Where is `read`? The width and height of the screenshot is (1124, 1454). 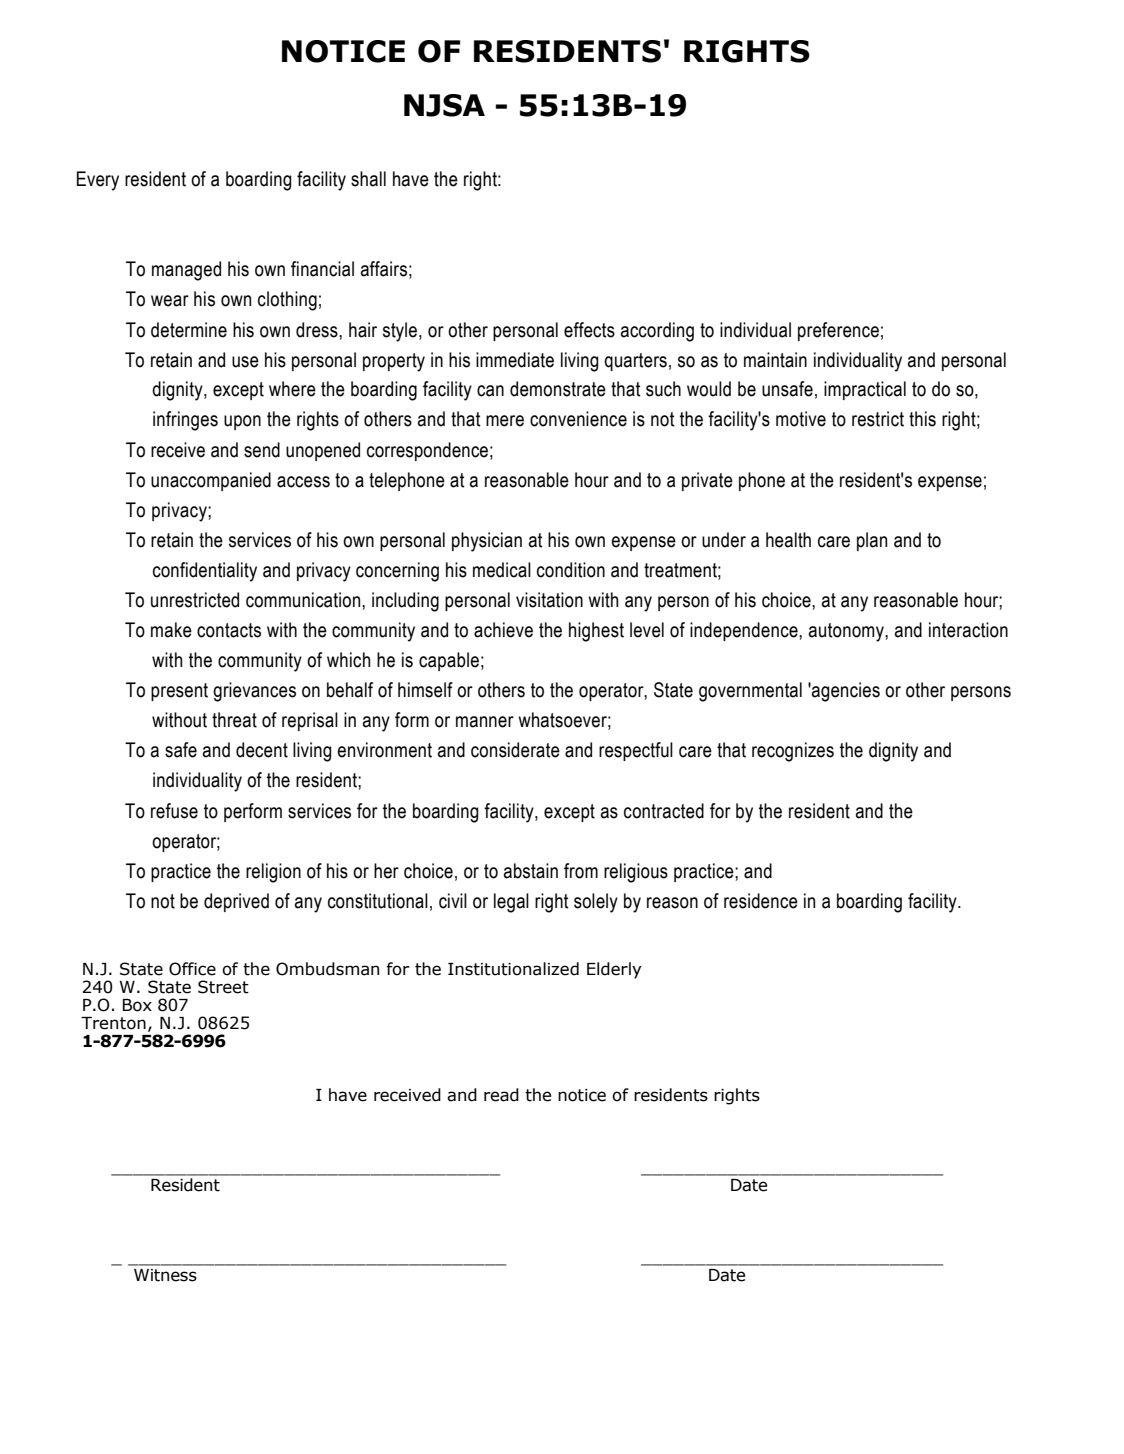
read is located at coordinates (501, 1095).
